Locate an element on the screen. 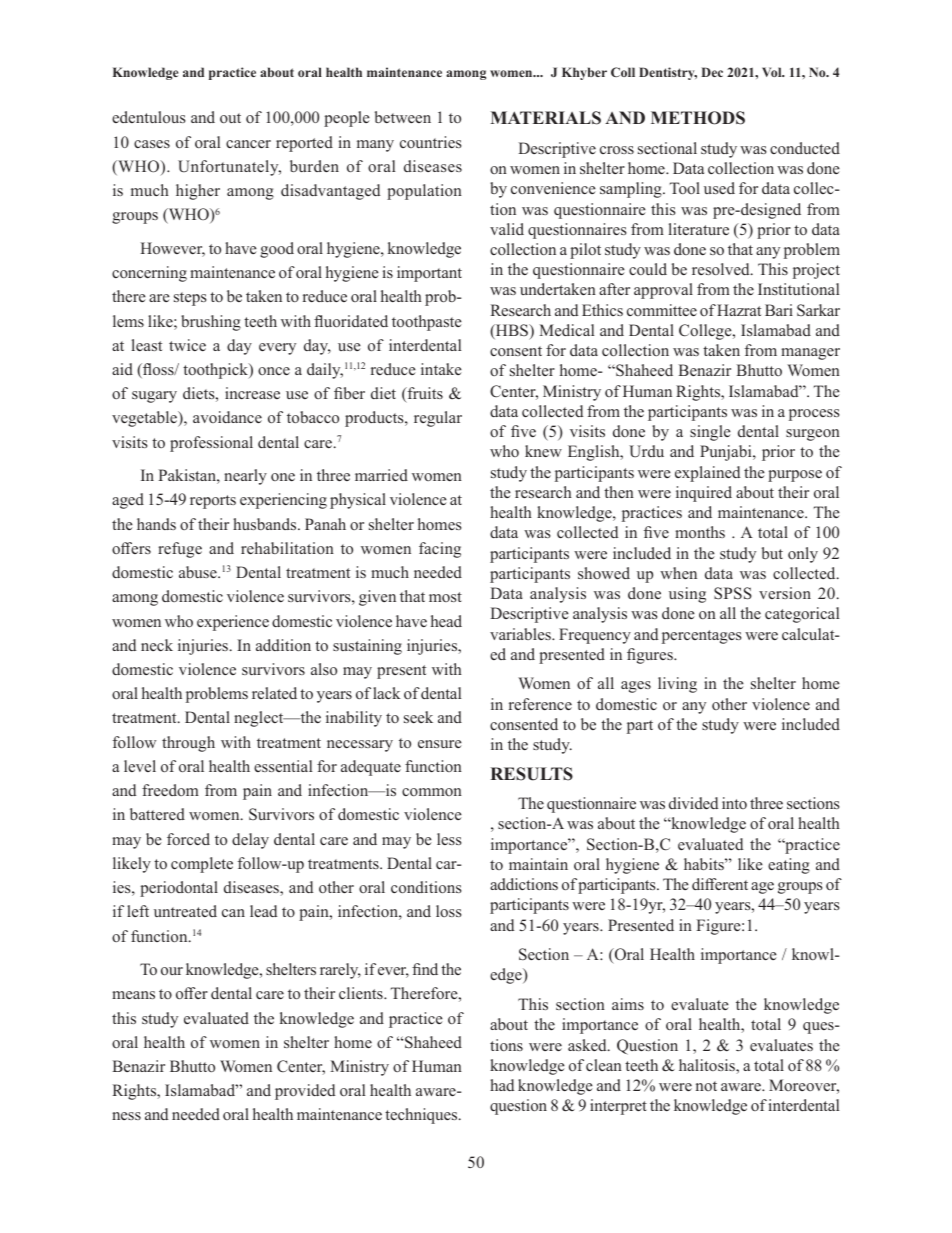 The height and width of the screenshot is (1233, 952). forced is located at coordinates (188, 839).
